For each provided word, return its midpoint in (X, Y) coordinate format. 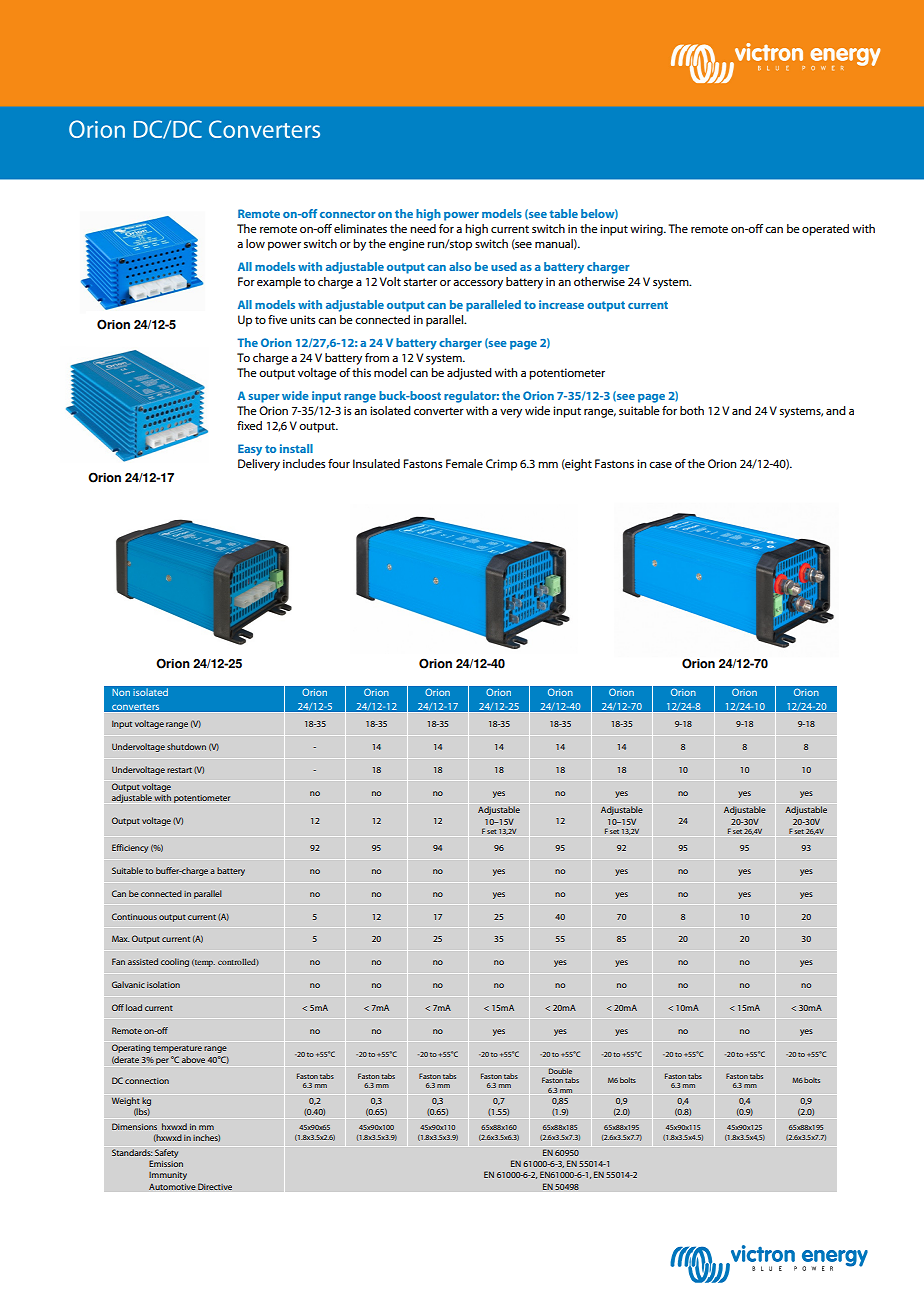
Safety (166, 1153)
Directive (215, 1186)
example (279, 283)
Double (560, 1071)
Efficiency (130, 848)
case (660, 465)
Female (464, 463)
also (460, 266)
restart (179, 770)
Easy (250, 450)
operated (825, 230)
